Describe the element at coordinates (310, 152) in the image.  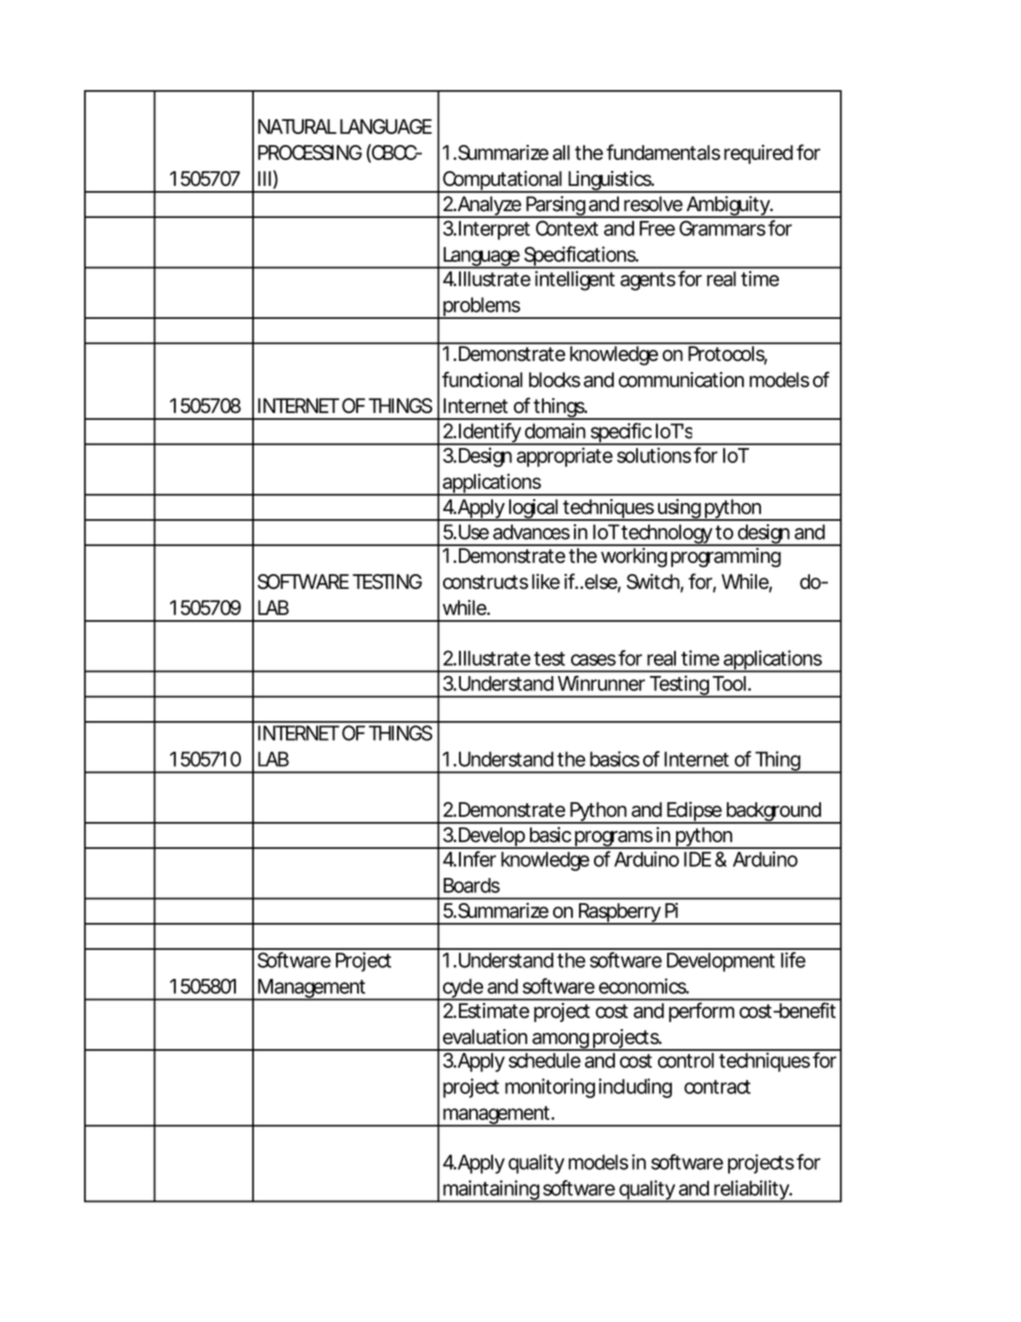
I see `PROCESSING` at that location.
